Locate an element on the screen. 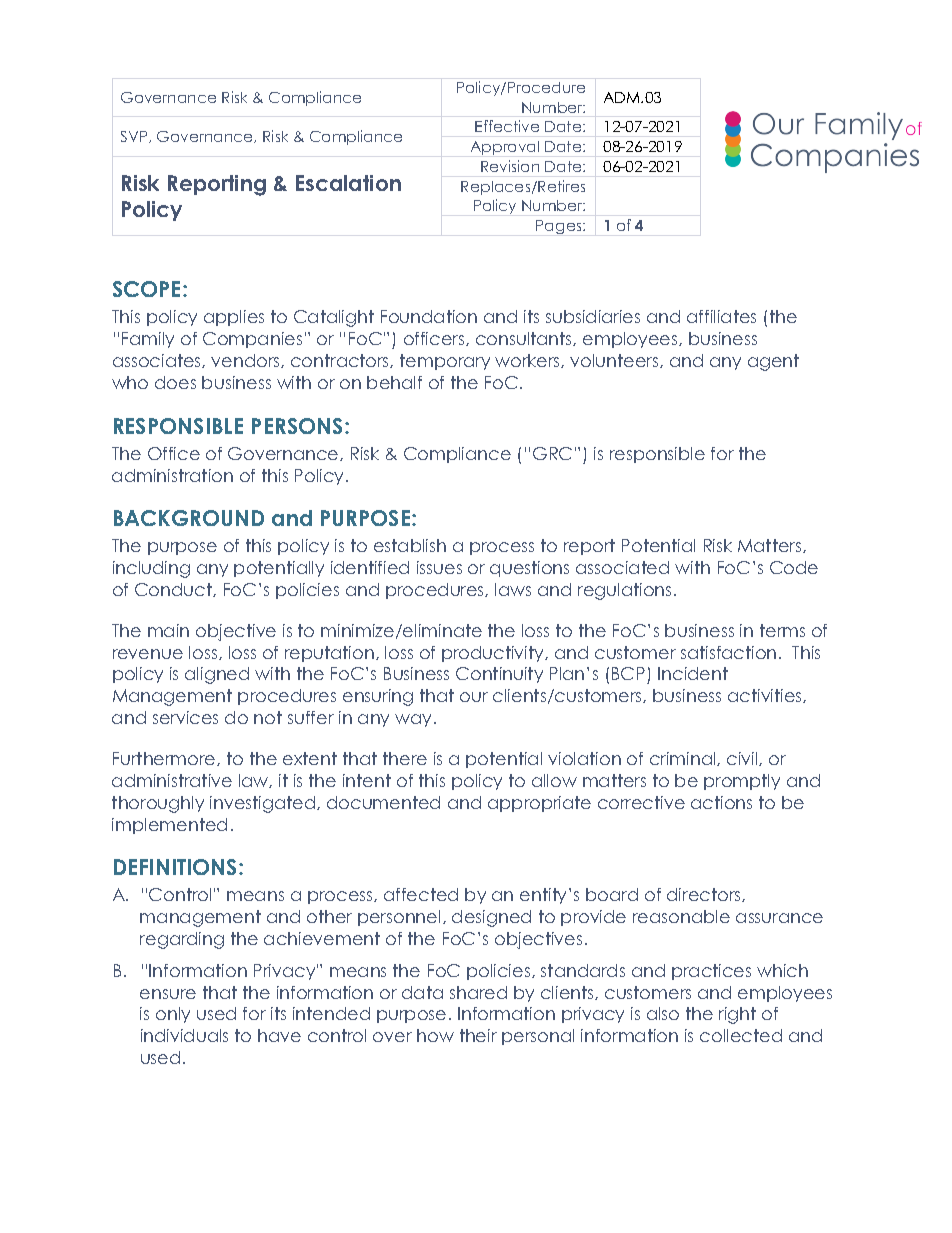 The height and width of the screenshot is (1233, 952). right is located at coordinates (737, 1015).
